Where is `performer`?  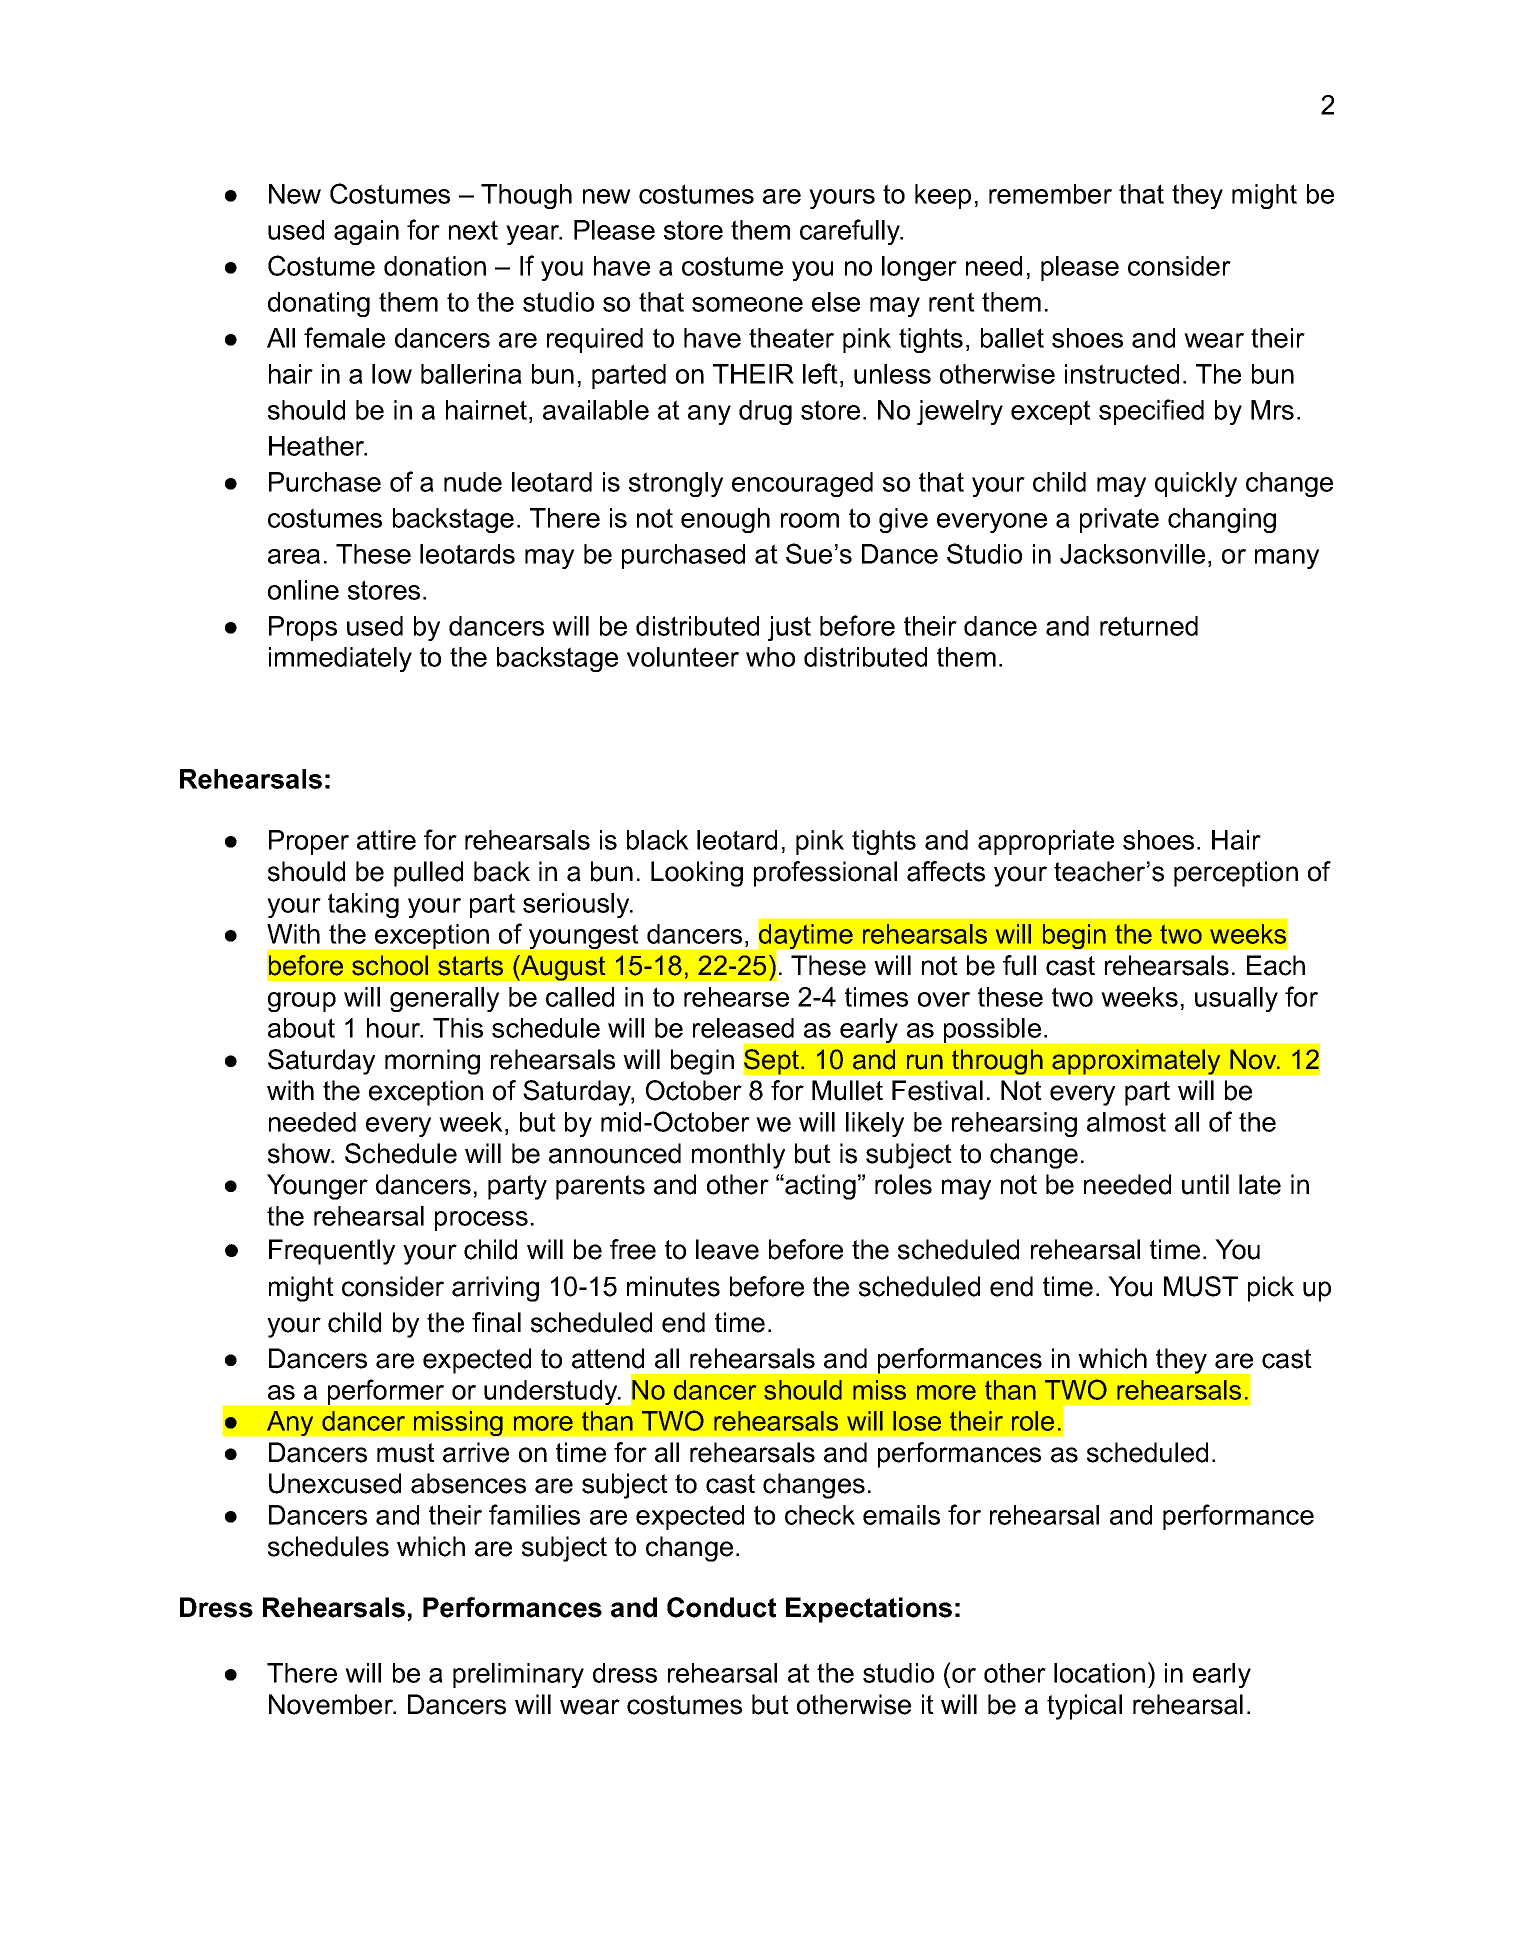 performer is located at coordinates (386, 1392).
